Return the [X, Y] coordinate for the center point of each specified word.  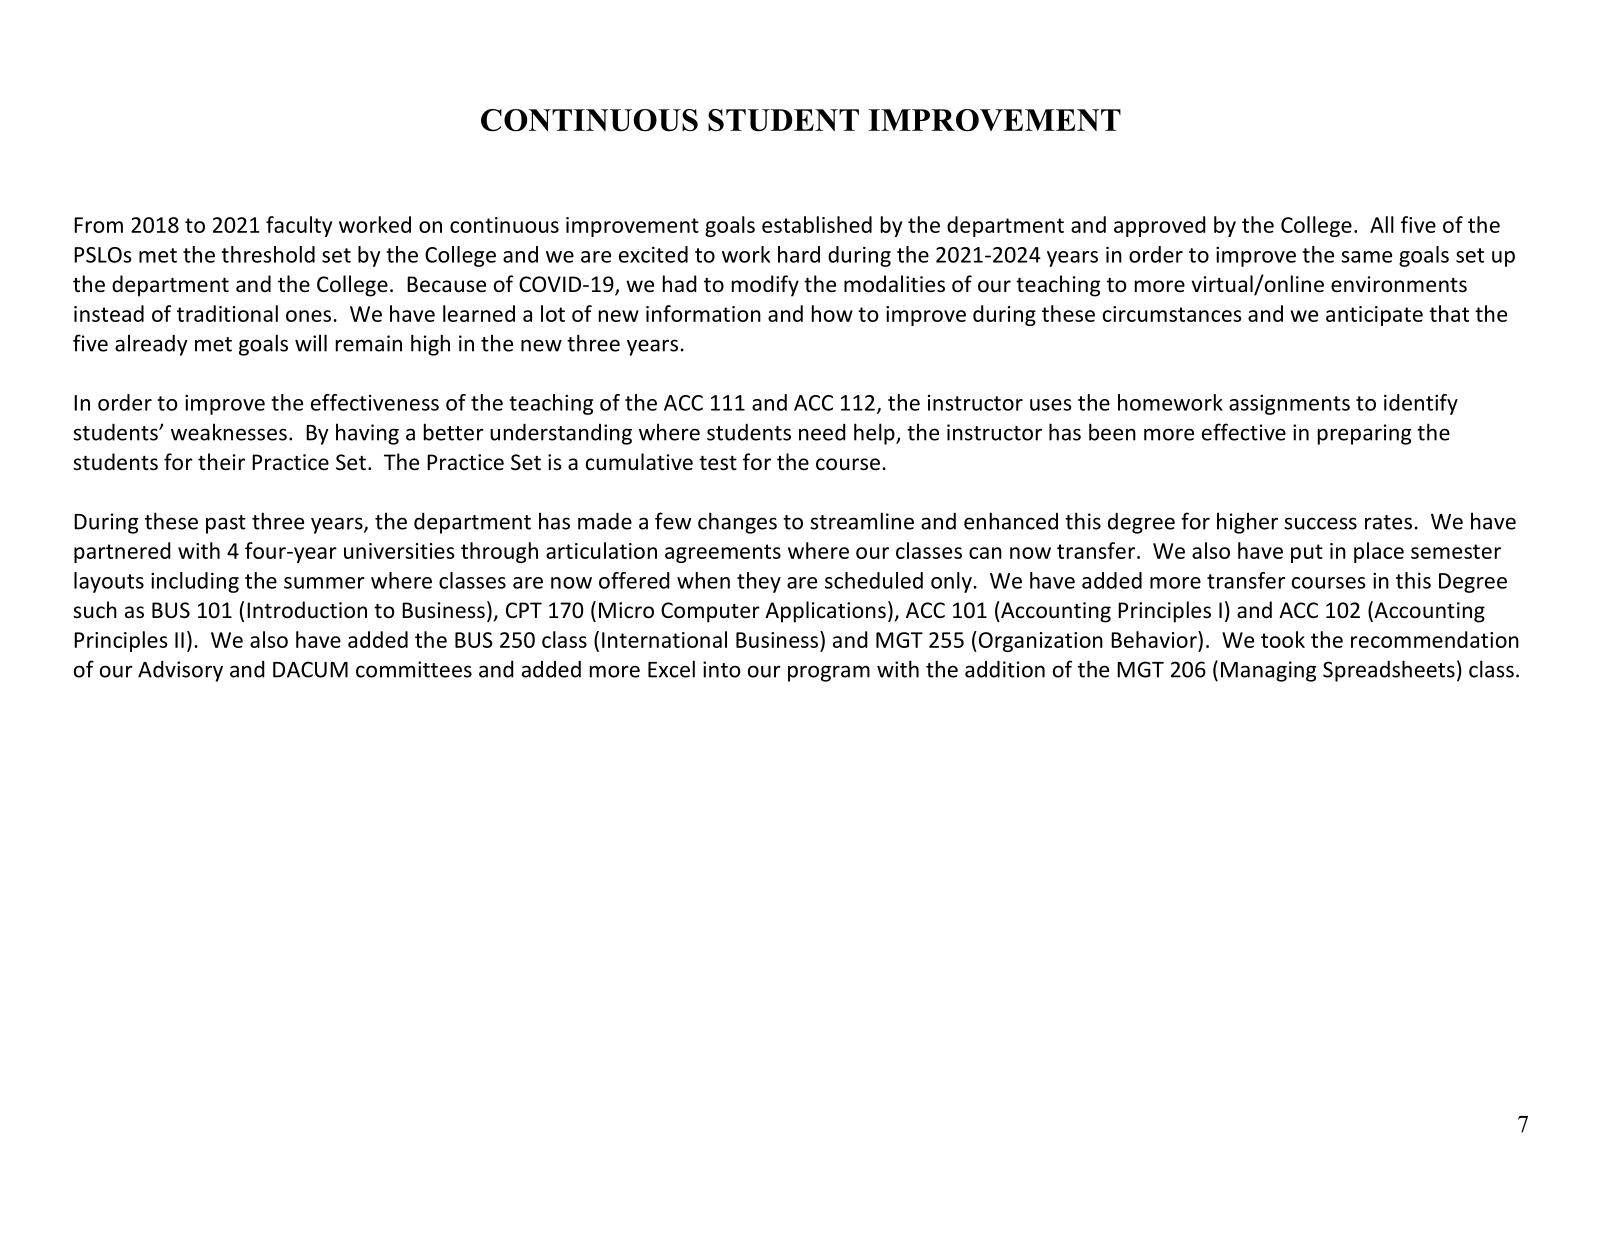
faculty [299, 226]
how [832, 313]
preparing [1364, 434]
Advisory [180, 671]
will [311, 343]
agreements [723, 553]
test [718, 463]
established [817, 224]
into [722, 669]
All [1382, 224]
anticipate [1374, 316]
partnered [122, 552]
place [1379, 552]
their [221, 462]
